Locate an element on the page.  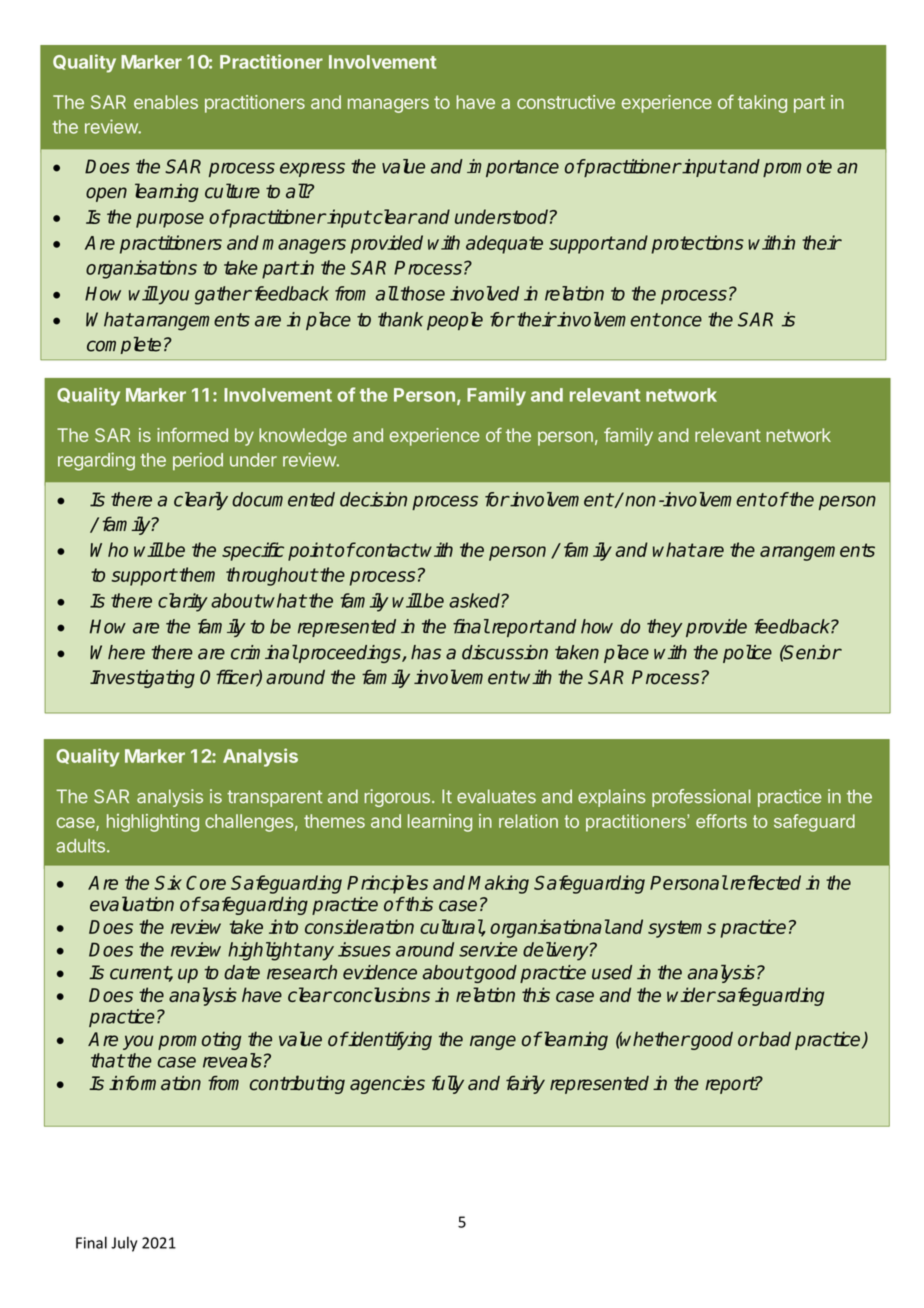
decision is located at coordinates (373, 499).
